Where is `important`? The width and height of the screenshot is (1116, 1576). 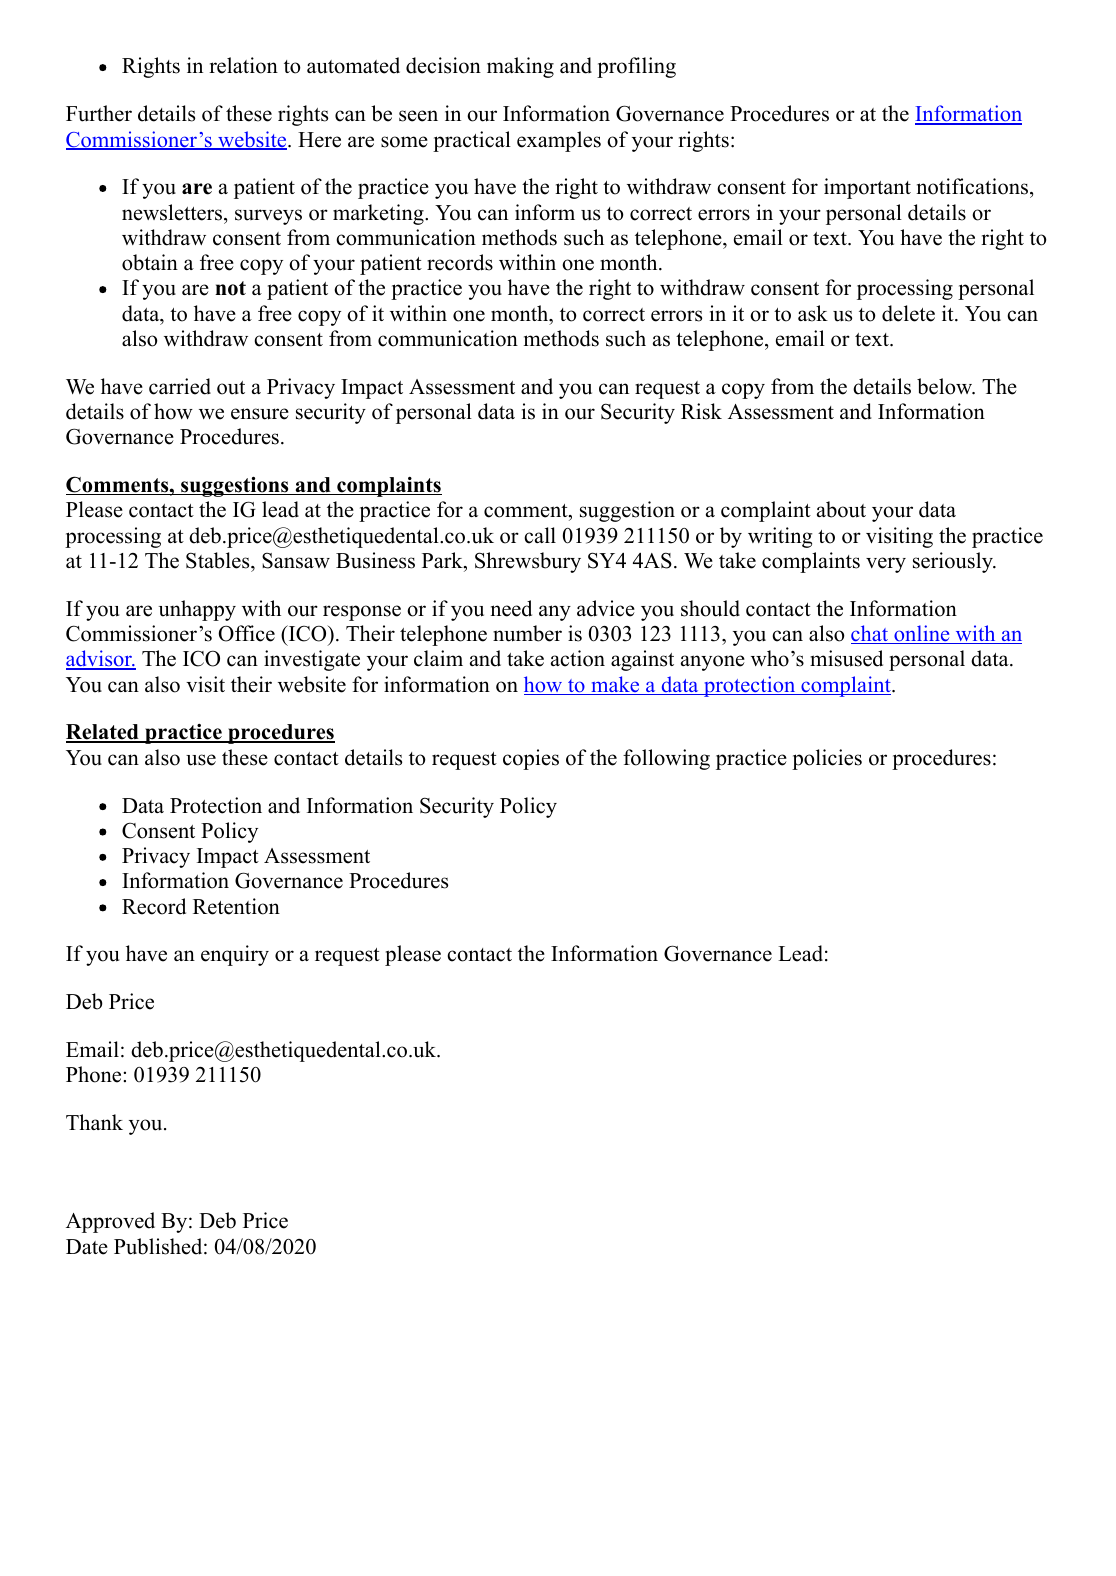 important is located at coordinates (867, 188).
